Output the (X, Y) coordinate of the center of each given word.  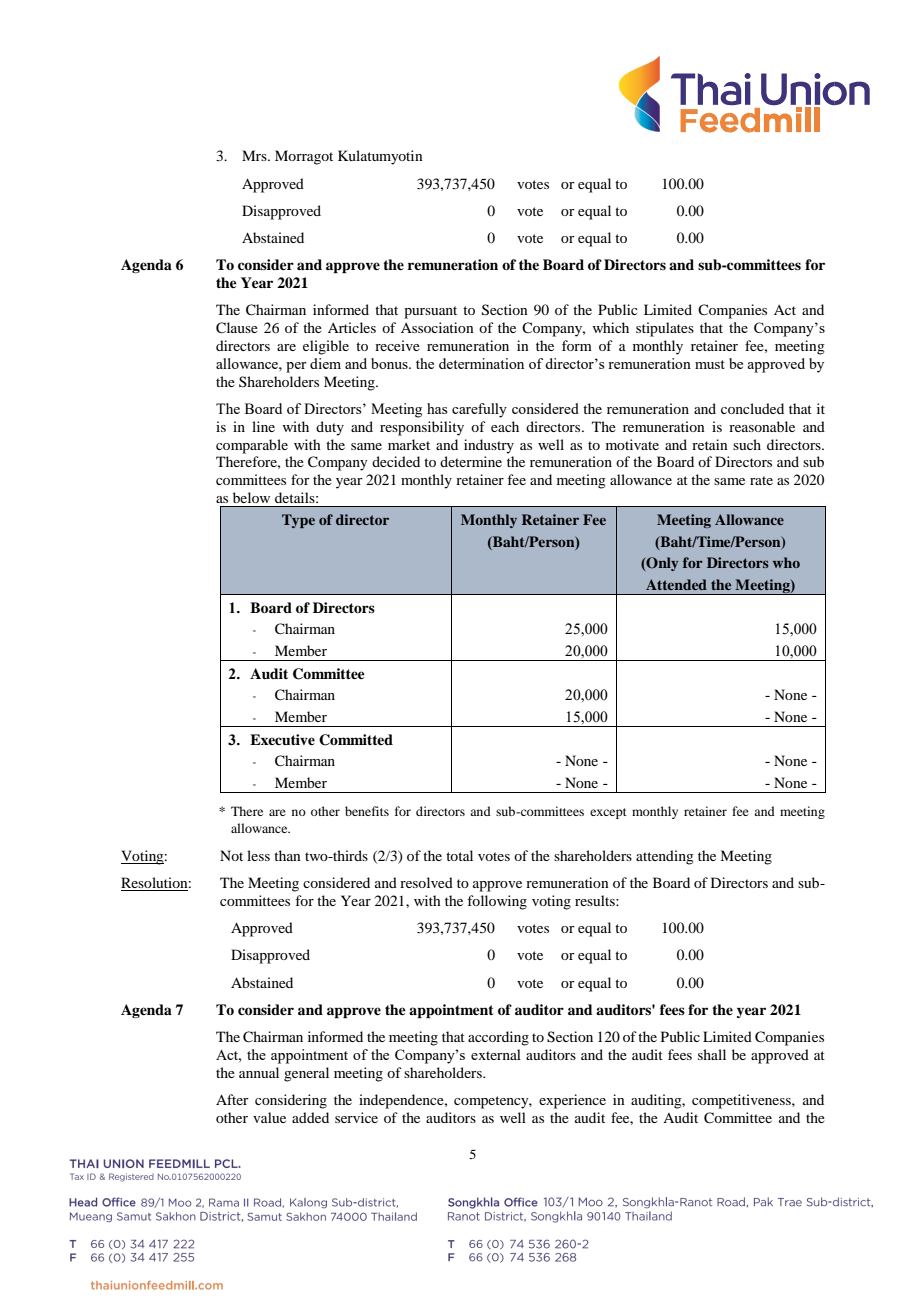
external (496, 1054)
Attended (676, 584)
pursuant (430, 312)
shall (712, 1054)
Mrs (255, 155)
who (786, 562)
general (306, 1074)
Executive (282, 739)
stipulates (665, 329)
